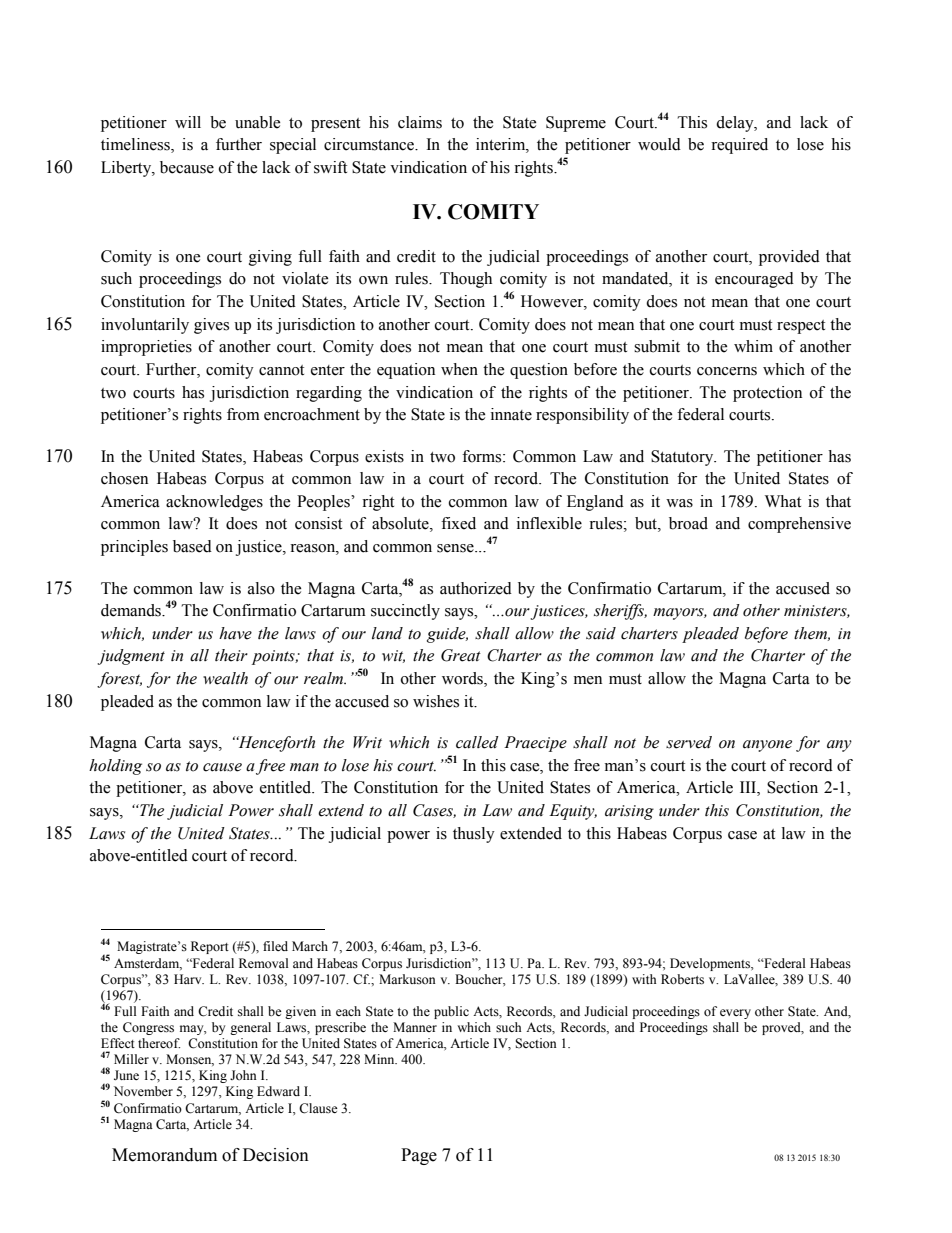 The width and height of the document is (952, 1233). What do you see at coordinates (420, 122) in the document?
I see `claims` at bounding box center [420, 122].
